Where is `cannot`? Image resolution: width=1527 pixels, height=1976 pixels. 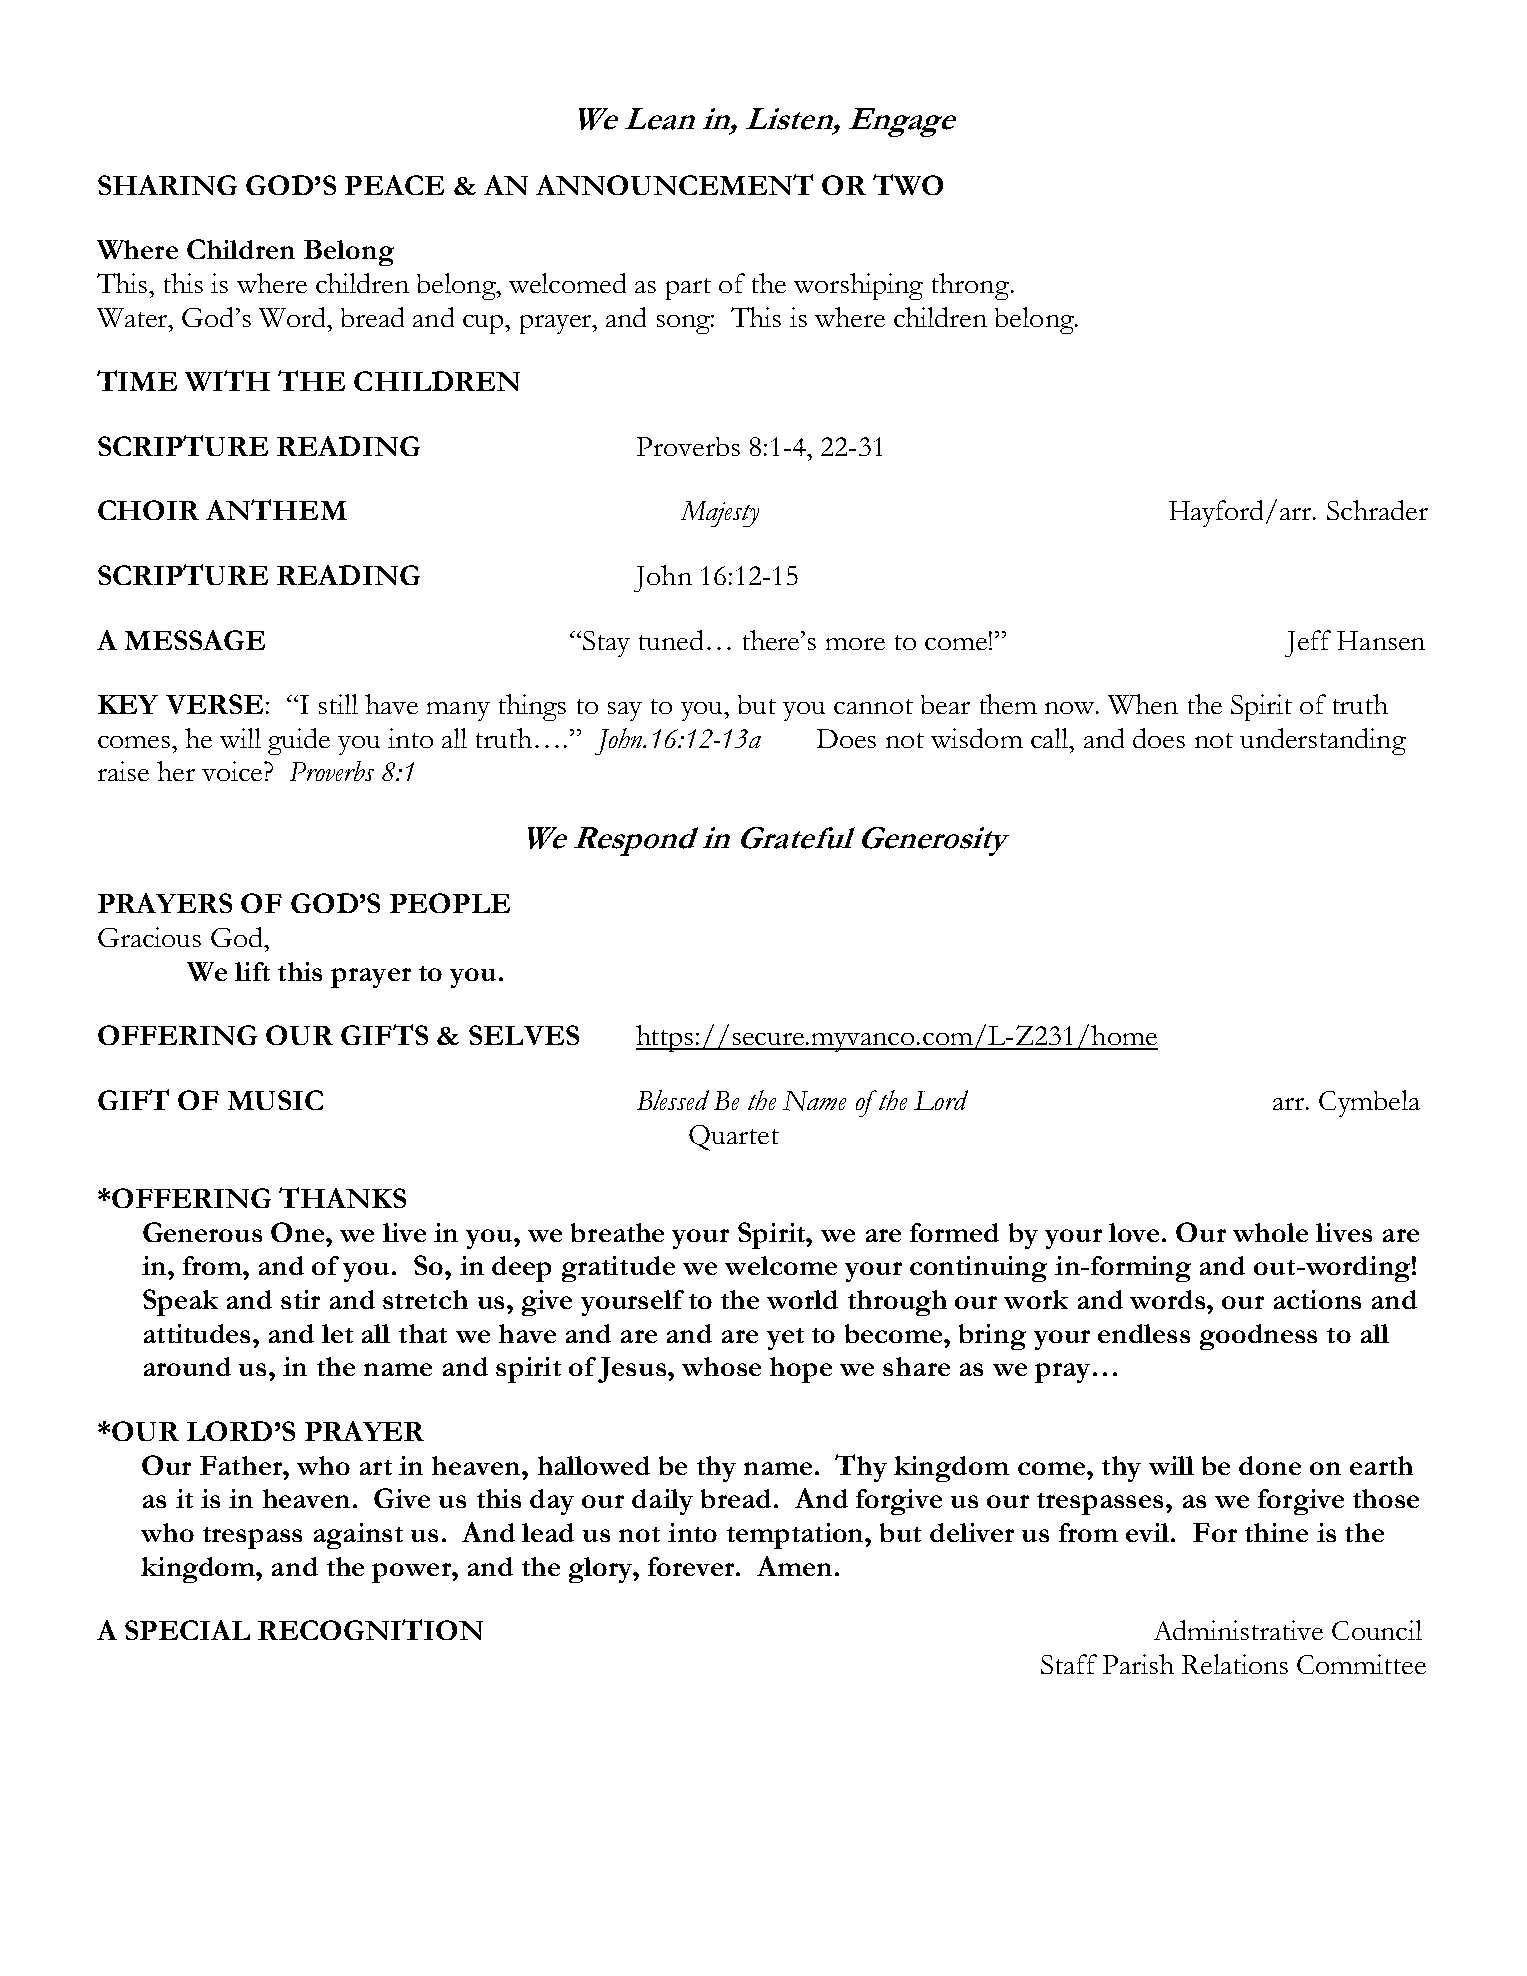
cannot is located at coordinates (873, 706).
